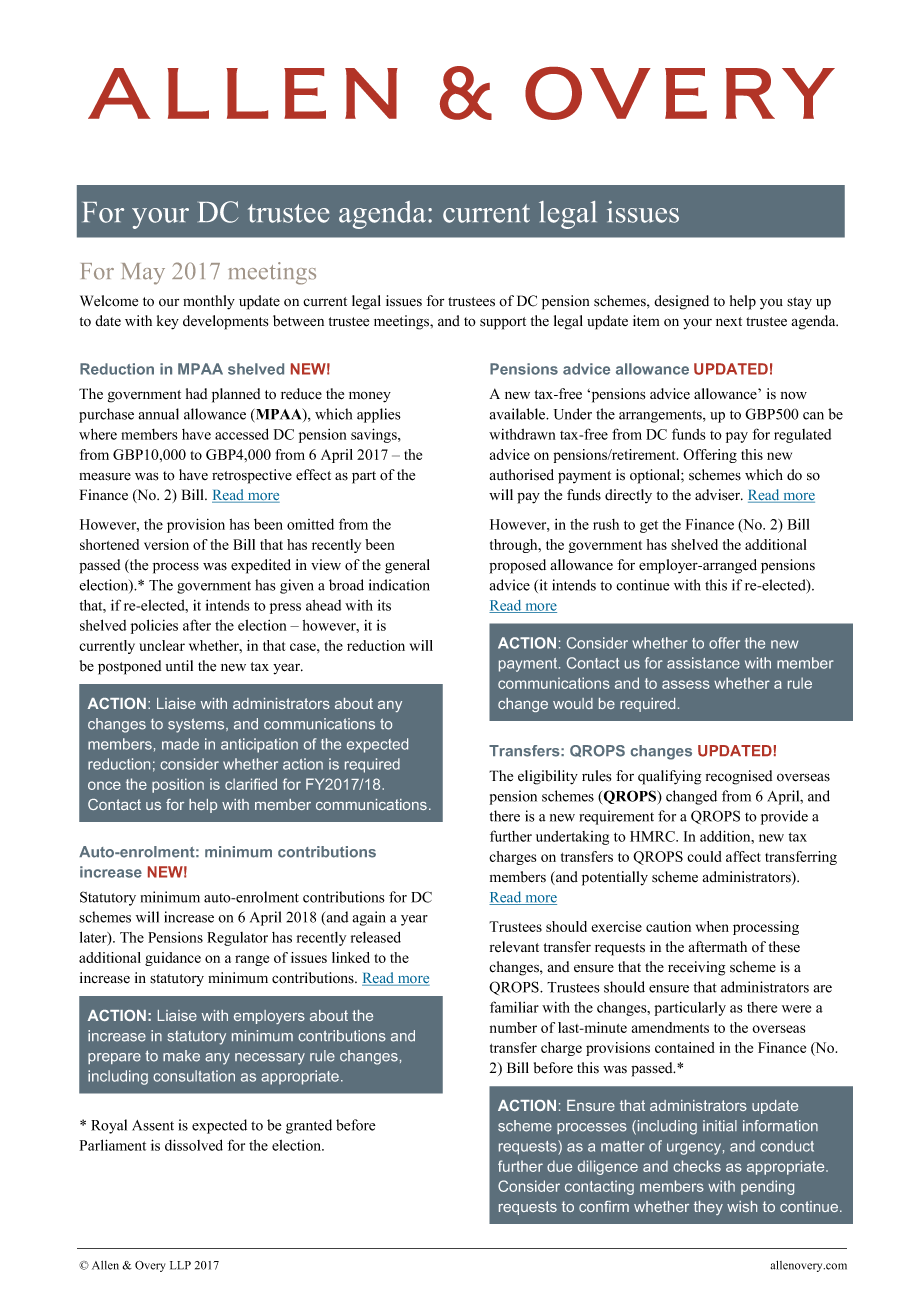 Image resolution: width=924 pixels, height=1308 pixels. What do you see at coordinates (399, 585) in the screenshot?
I see `indication` at bounding box center [399, 585].
